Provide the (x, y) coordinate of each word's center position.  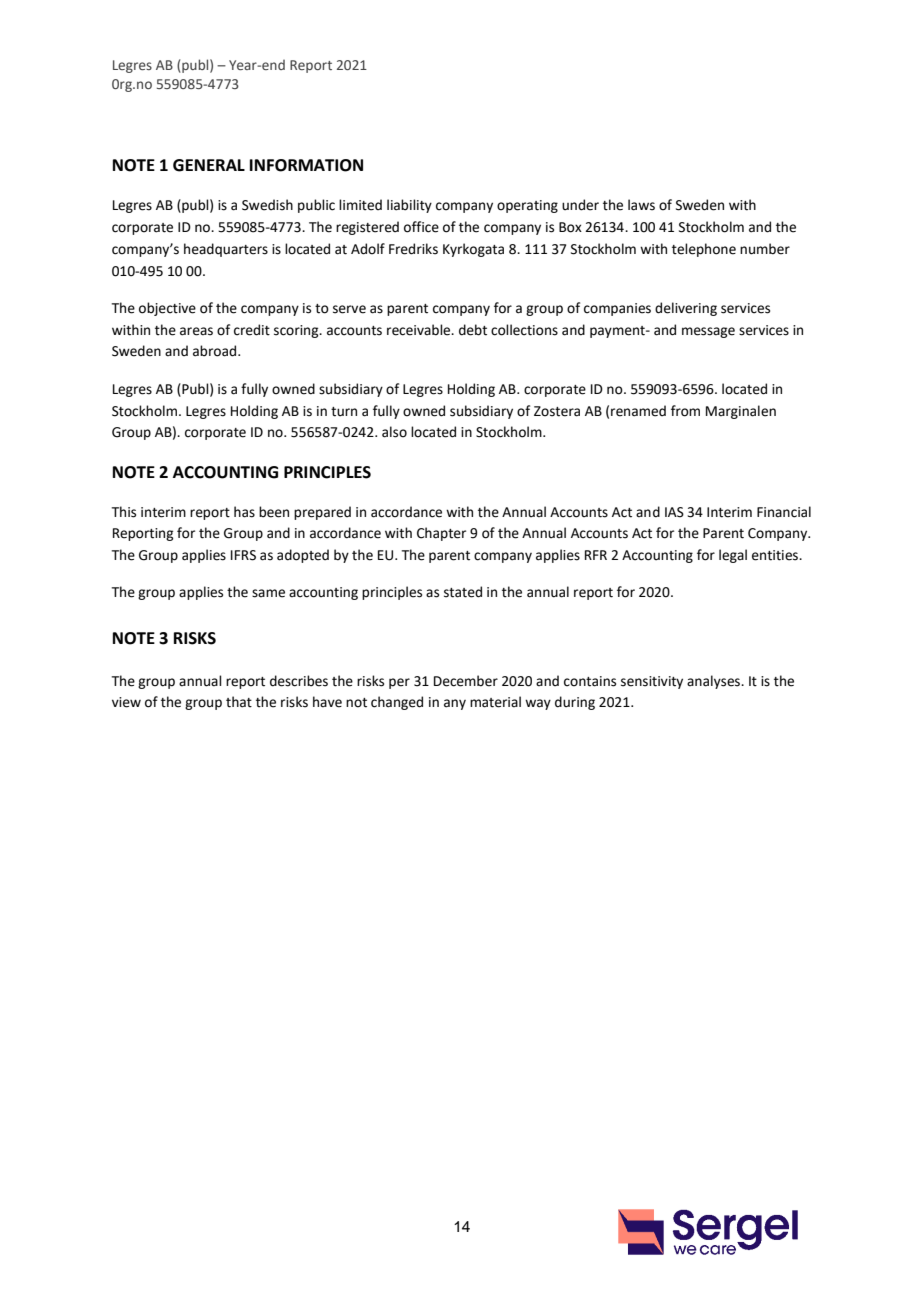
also (394, 432)
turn (344, 412)
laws (641, 205)
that (239, 702)
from (685, 411)
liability (409, 206)
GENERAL (209, 165)
